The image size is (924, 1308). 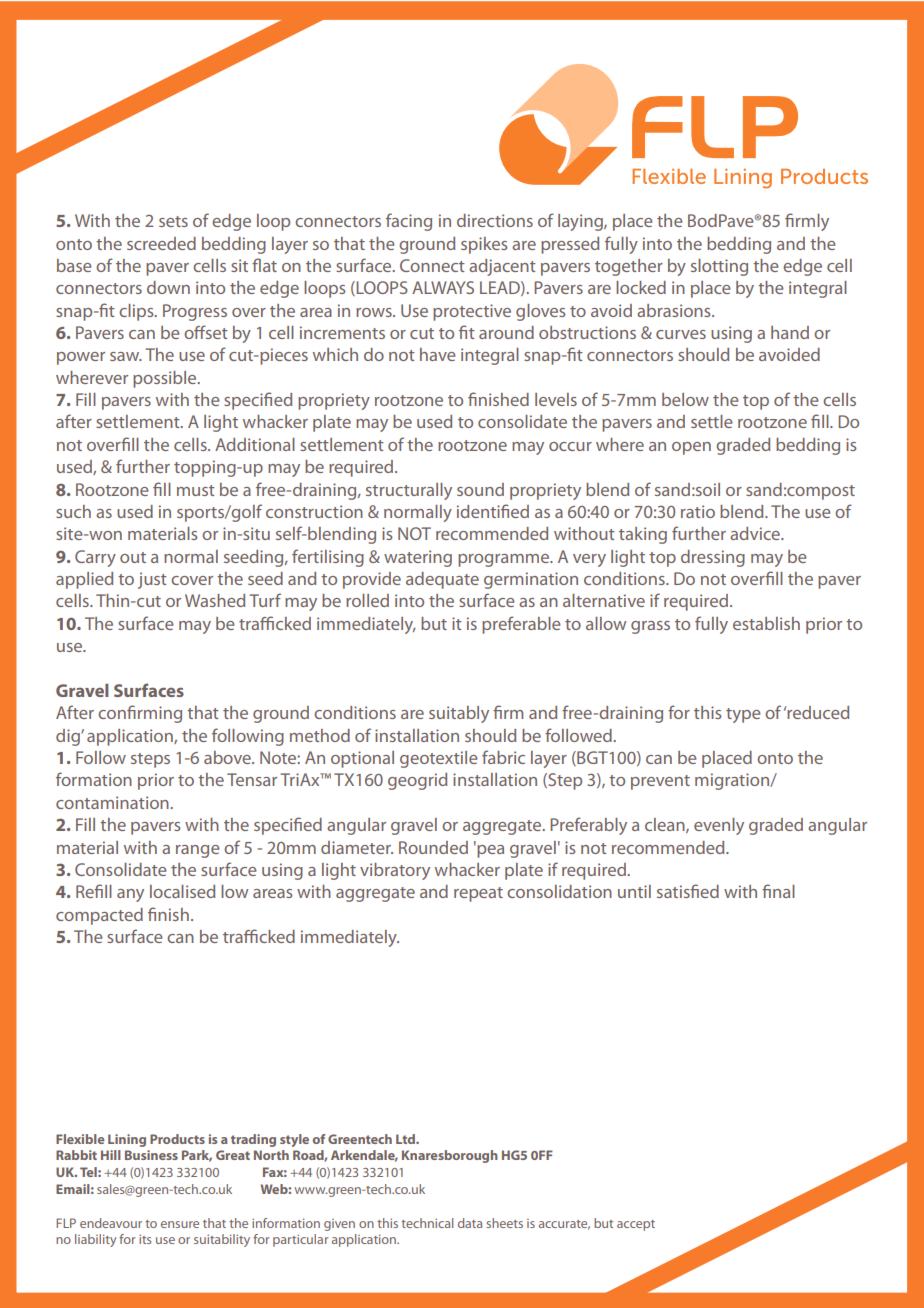 What do you see at coordinates (409, 222) in the image?
I see `facing` at bounding box center [409, 222].
